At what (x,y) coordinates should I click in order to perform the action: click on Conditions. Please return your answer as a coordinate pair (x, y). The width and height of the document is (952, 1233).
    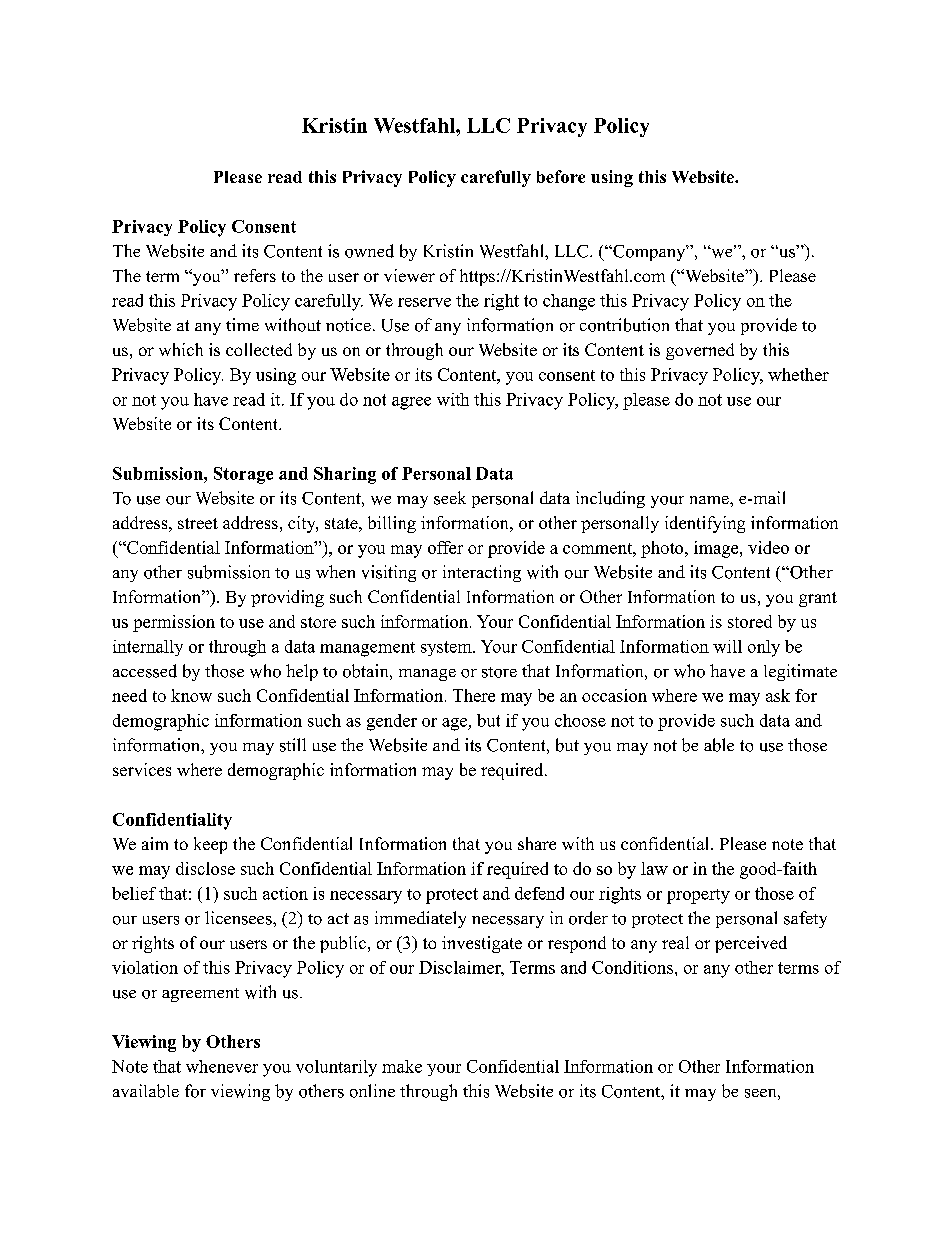
    Looking at the image, I should click on (632, 967).
